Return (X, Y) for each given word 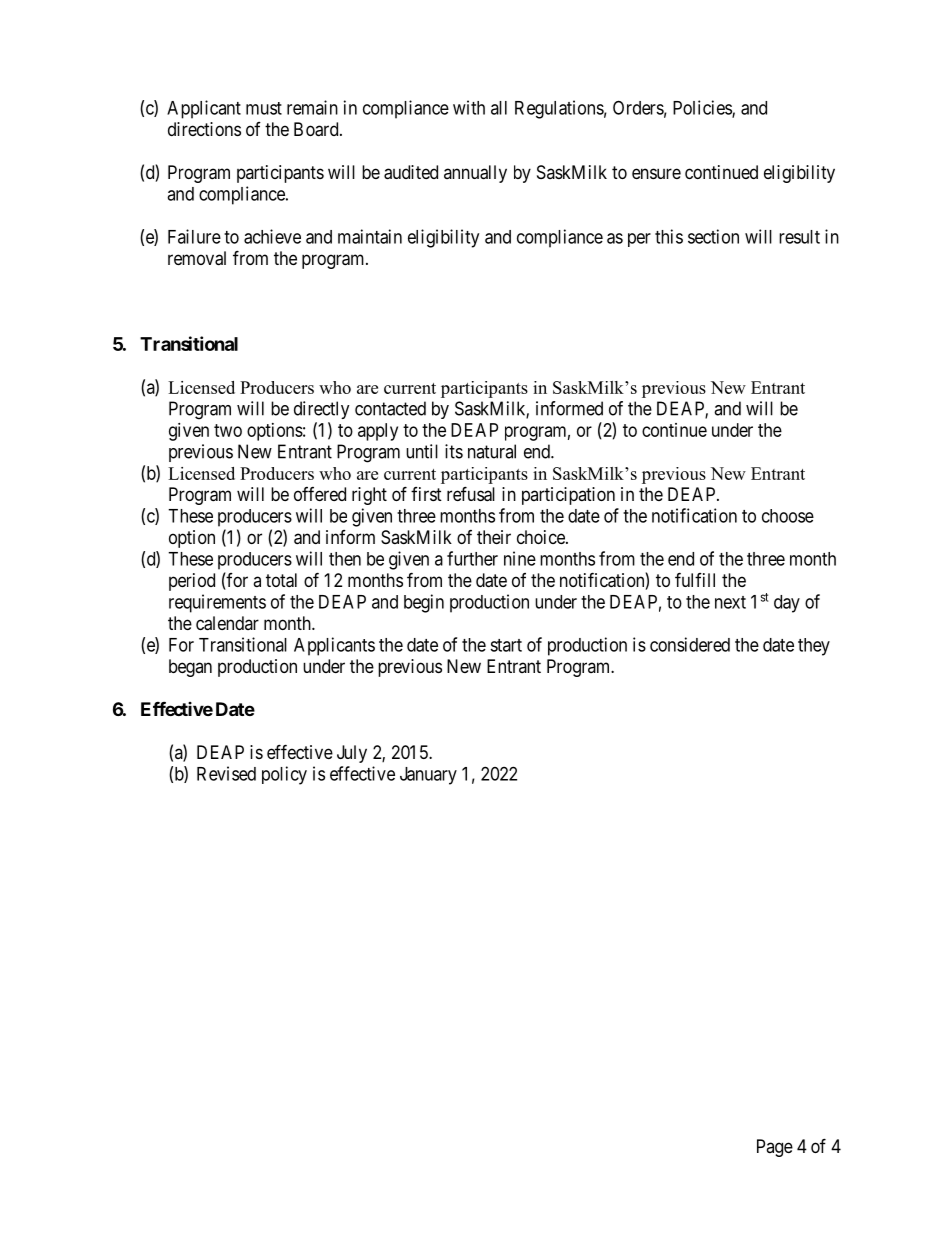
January (428, 776)
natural (492, 451)
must (264, 108)
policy (284, 775)
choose (788, 516)
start (506, 645)
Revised (226, 773)
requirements (217, 603)
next (730, 602)
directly (322, 410)
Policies (703, 108)
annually (475, 174)
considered (690, 644)
